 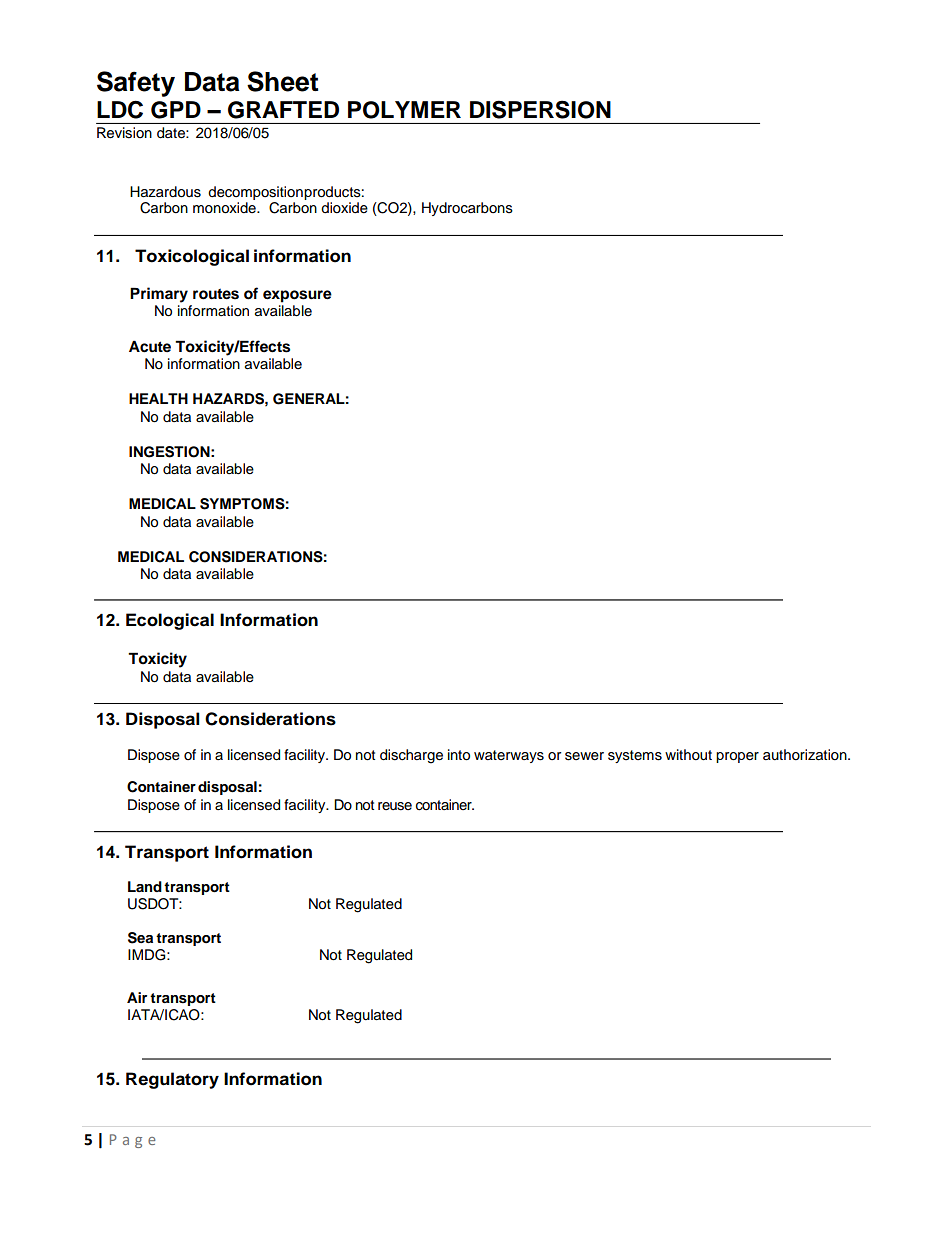 I want to click on POLYMER, so click(x=404, y=110).
